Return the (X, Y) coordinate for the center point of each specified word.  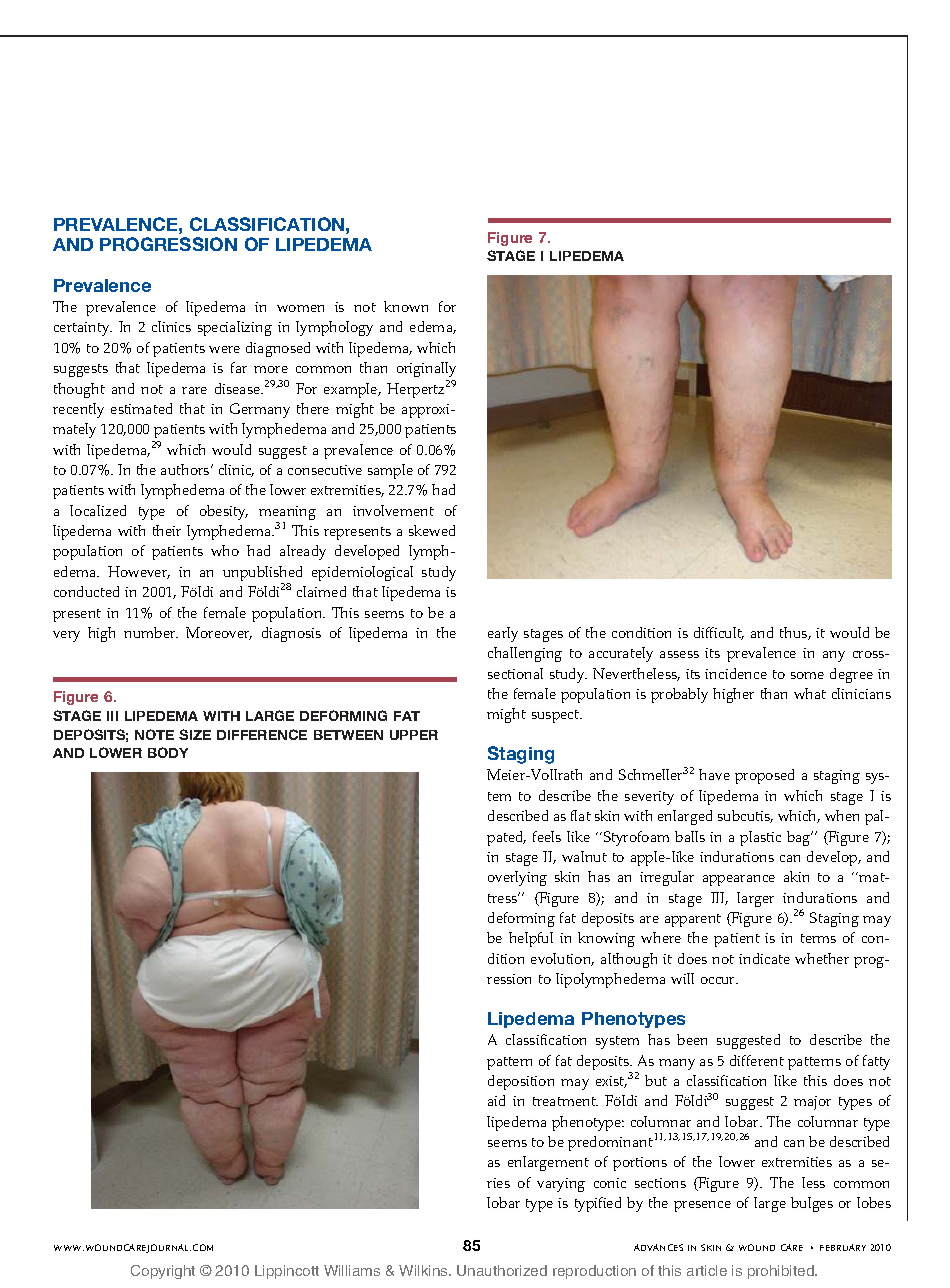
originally (426, 369)
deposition (521, 1082)
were (224, 349)
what (810, 693)
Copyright (163, 1272)
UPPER (414, 735)
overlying (517, 878)
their (167, 530)
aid (496, 1100)
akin (796, 876)
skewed (432, 530)
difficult (719, 633)
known (406, 306)
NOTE (154, 734)
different (757, 1060)
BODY (168, 752)
